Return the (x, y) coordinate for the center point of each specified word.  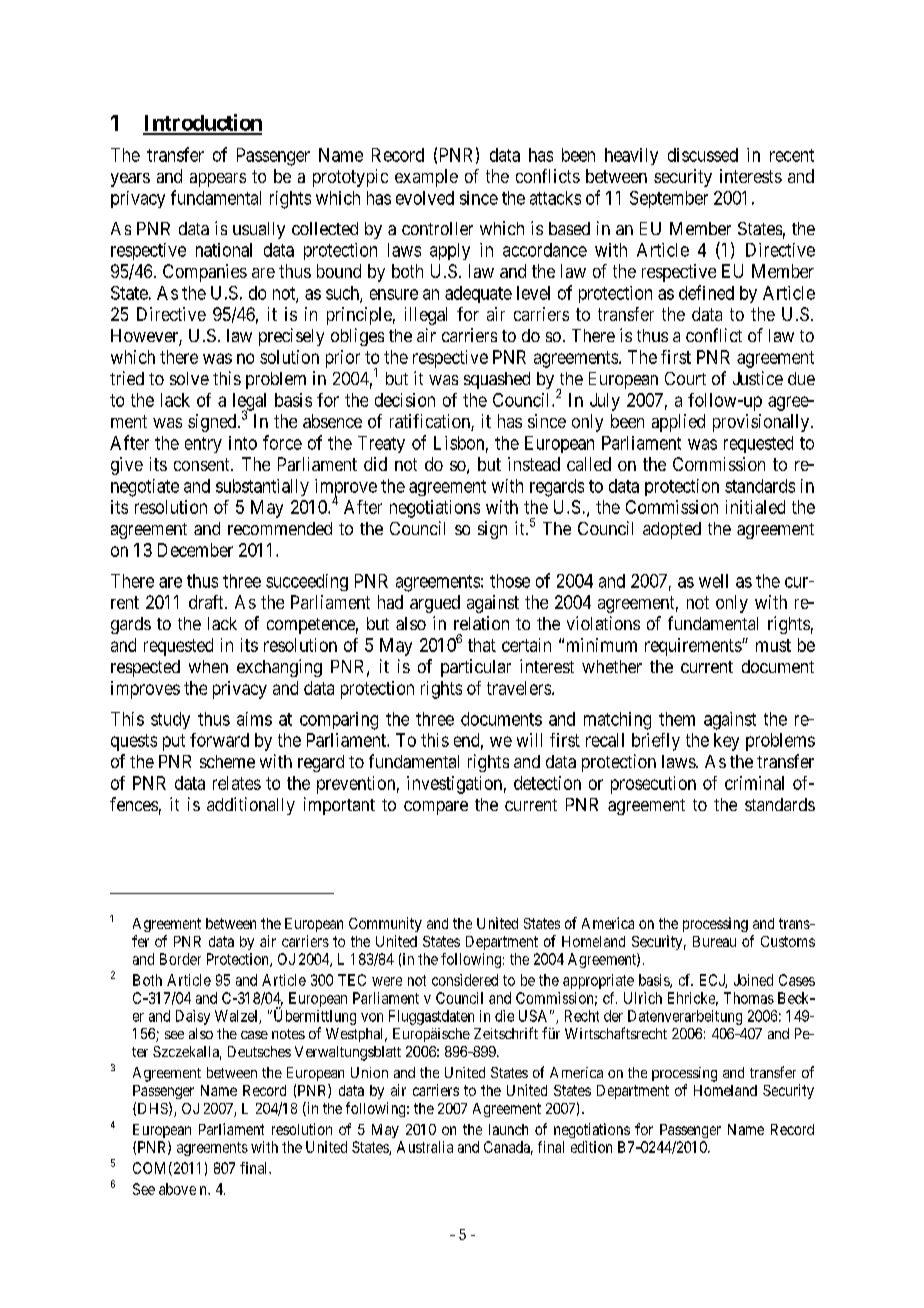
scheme (227, 761)
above (177, 1189)
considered (465, 980)
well (713, 581)
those (510, 581)
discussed (703, 155)
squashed (497, 380)
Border (180, 959)
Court (685, 378)
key (726, 742)
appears (218, 180)
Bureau (714, 941)
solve (189, 378)
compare (436, 808)
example (426, 178)
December (195, 550)
